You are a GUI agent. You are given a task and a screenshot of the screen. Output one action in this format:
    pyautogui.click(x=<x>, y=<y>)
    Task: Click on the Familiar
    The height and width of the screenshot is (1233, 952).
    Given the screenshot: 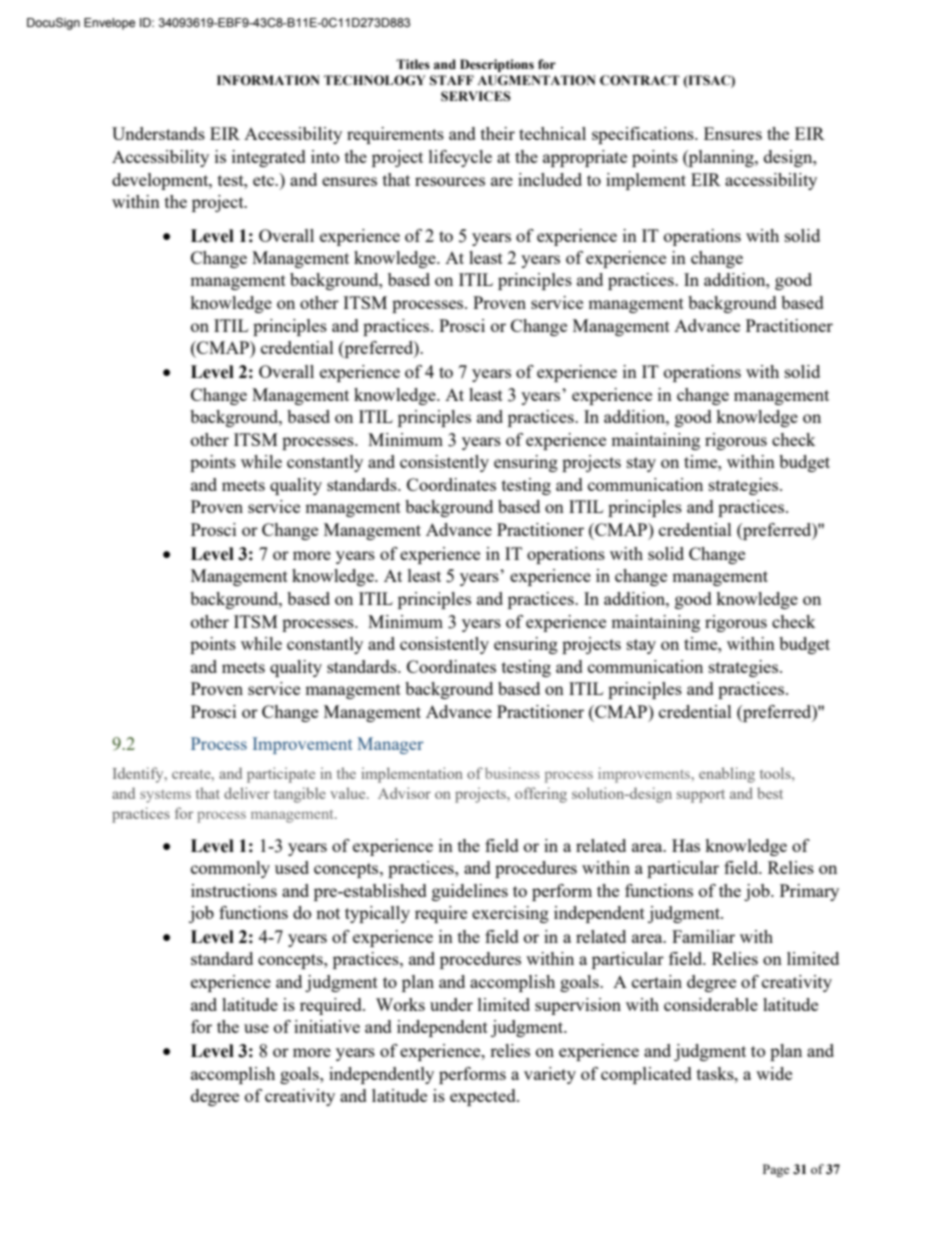 What is the action you would take?
    pyautogui.click(x=703, y=936)
